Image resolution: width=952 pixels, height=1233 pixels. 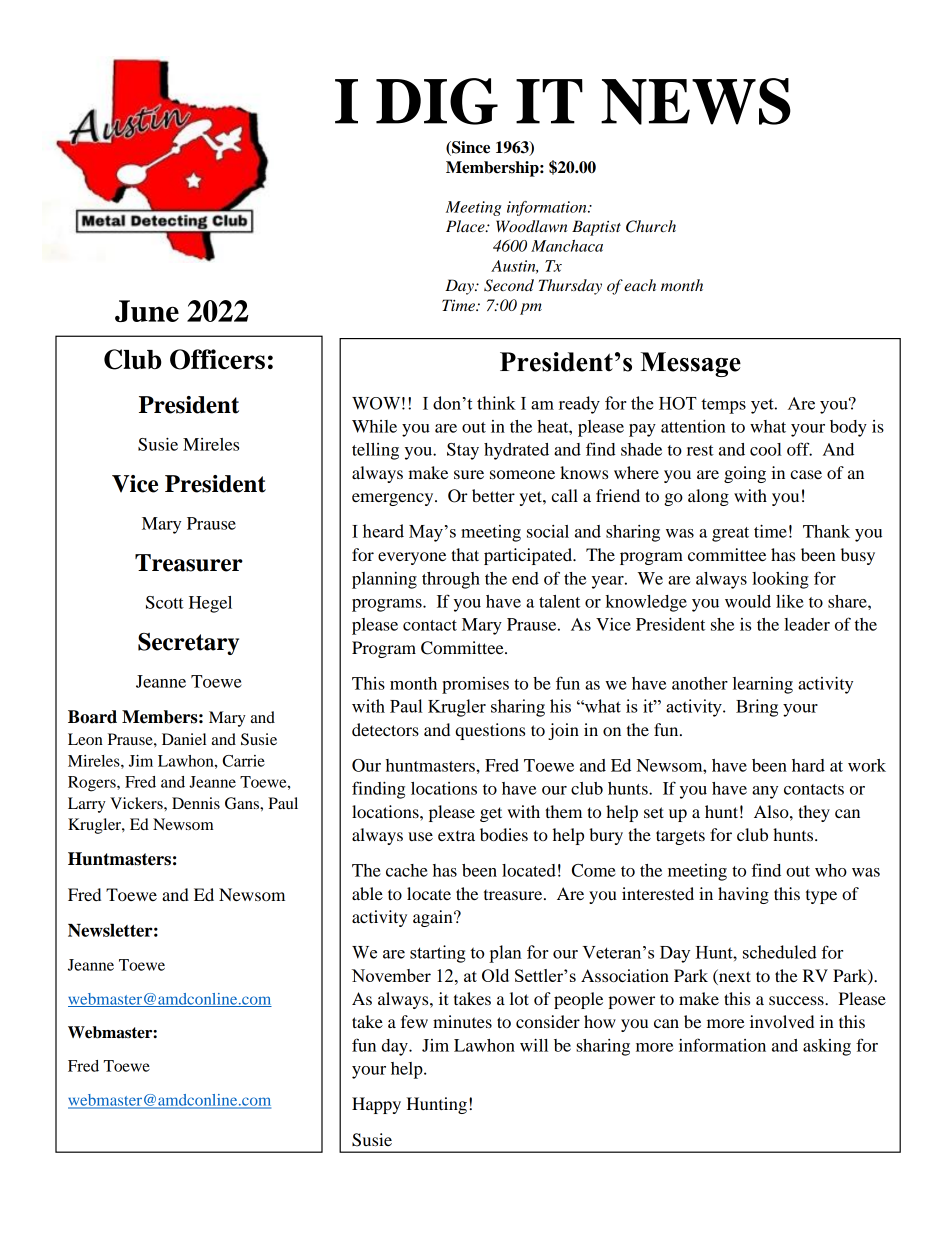 I want to click on DIG, so click(x=437, y=101).
